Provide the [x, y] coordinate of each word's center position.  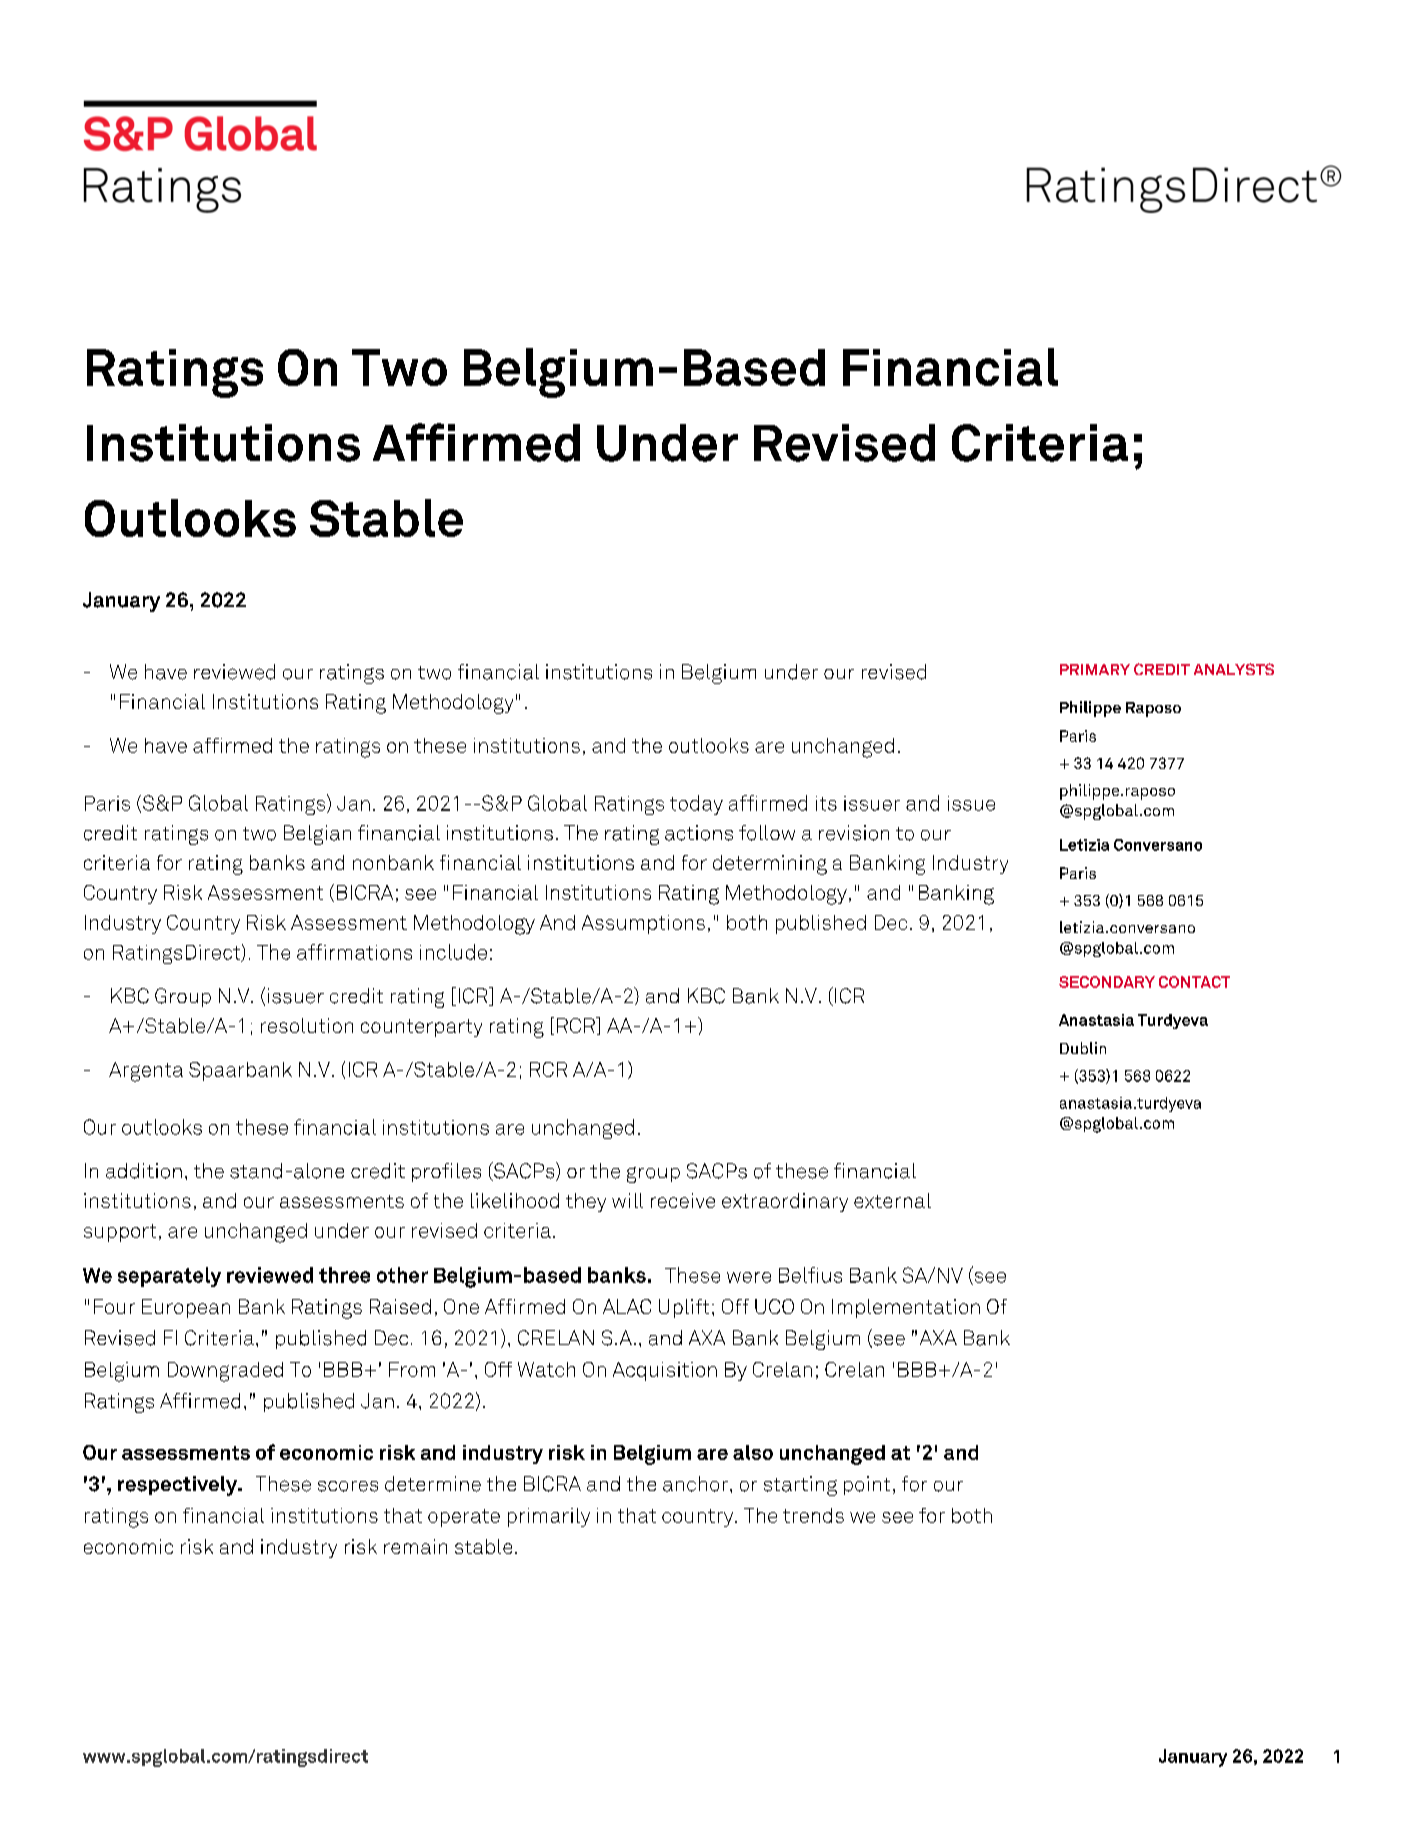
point [867, 1485]
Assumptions [643, 924]
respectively [179, 1486]
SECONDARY [1107, 982]
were [749, 1277]
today [696, 805]
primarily [549, 1517]
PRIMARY [1095, 669]
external [892, 1200]
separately [169, 1277]
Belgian [317, 835]
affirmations [354, 952]
